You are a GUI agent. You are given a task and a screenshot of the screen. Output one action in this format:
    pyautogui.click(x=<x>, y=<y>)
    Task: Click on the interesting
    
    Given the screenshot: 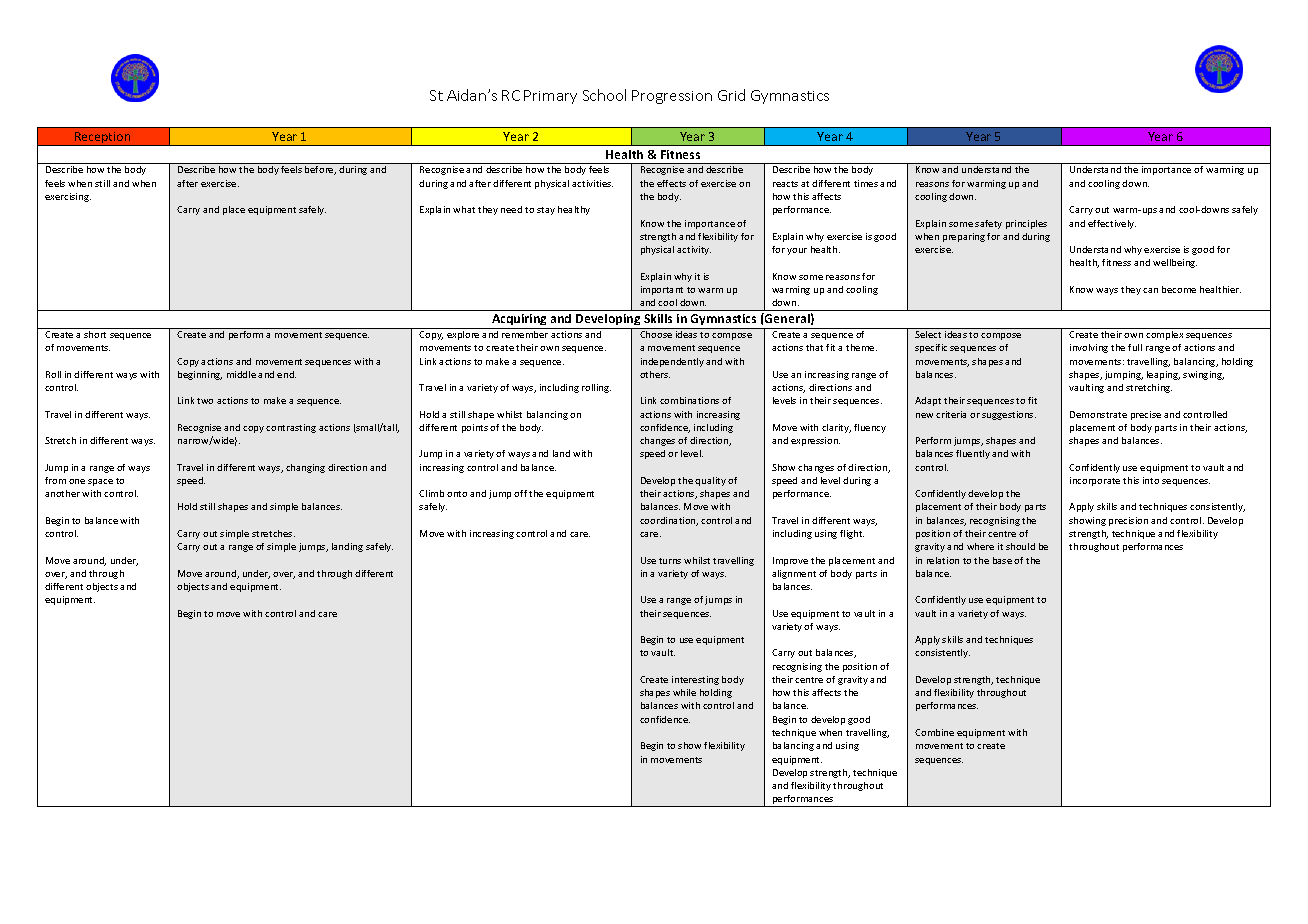 What is the action you would take?
    pyautogui.click(x=695, y=680)
